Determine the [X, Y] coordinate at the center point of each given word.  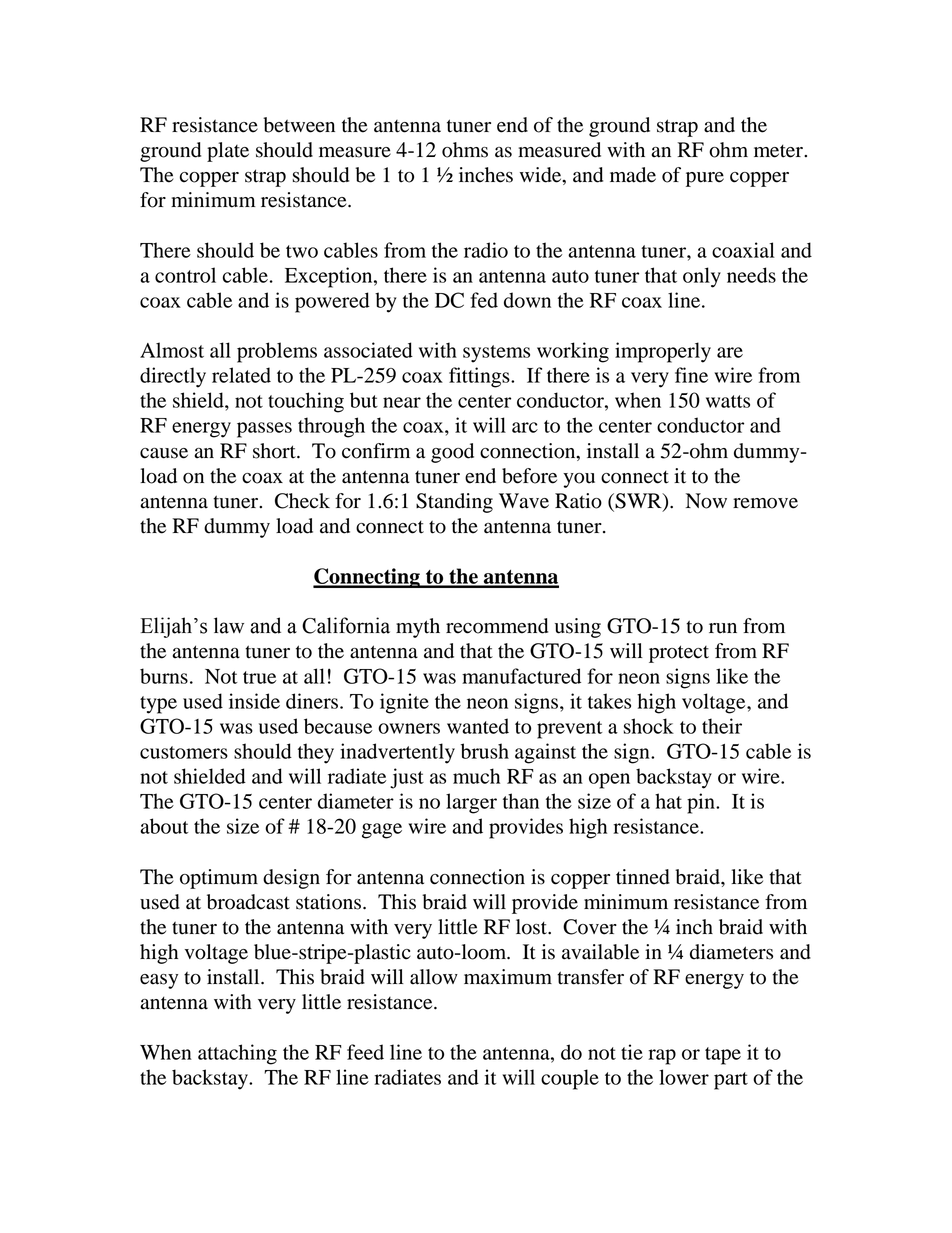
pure [705, 179]
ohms [465, 150]
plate [228, 152]
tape [723, 1056]
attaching [237, 1054]
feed [365, 1052]
